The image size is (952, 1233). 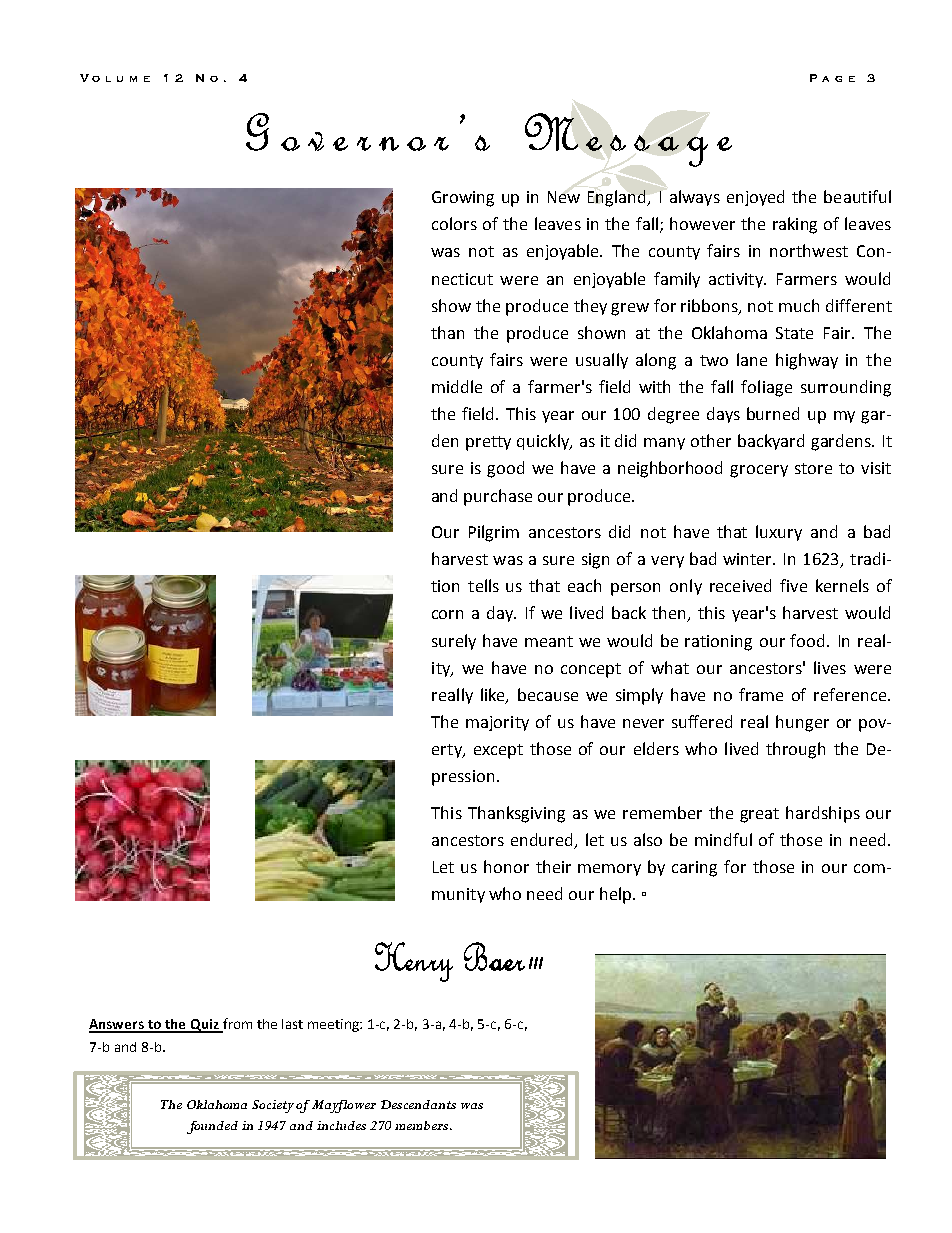 I want to click on food, so click(x=807, y=640).
